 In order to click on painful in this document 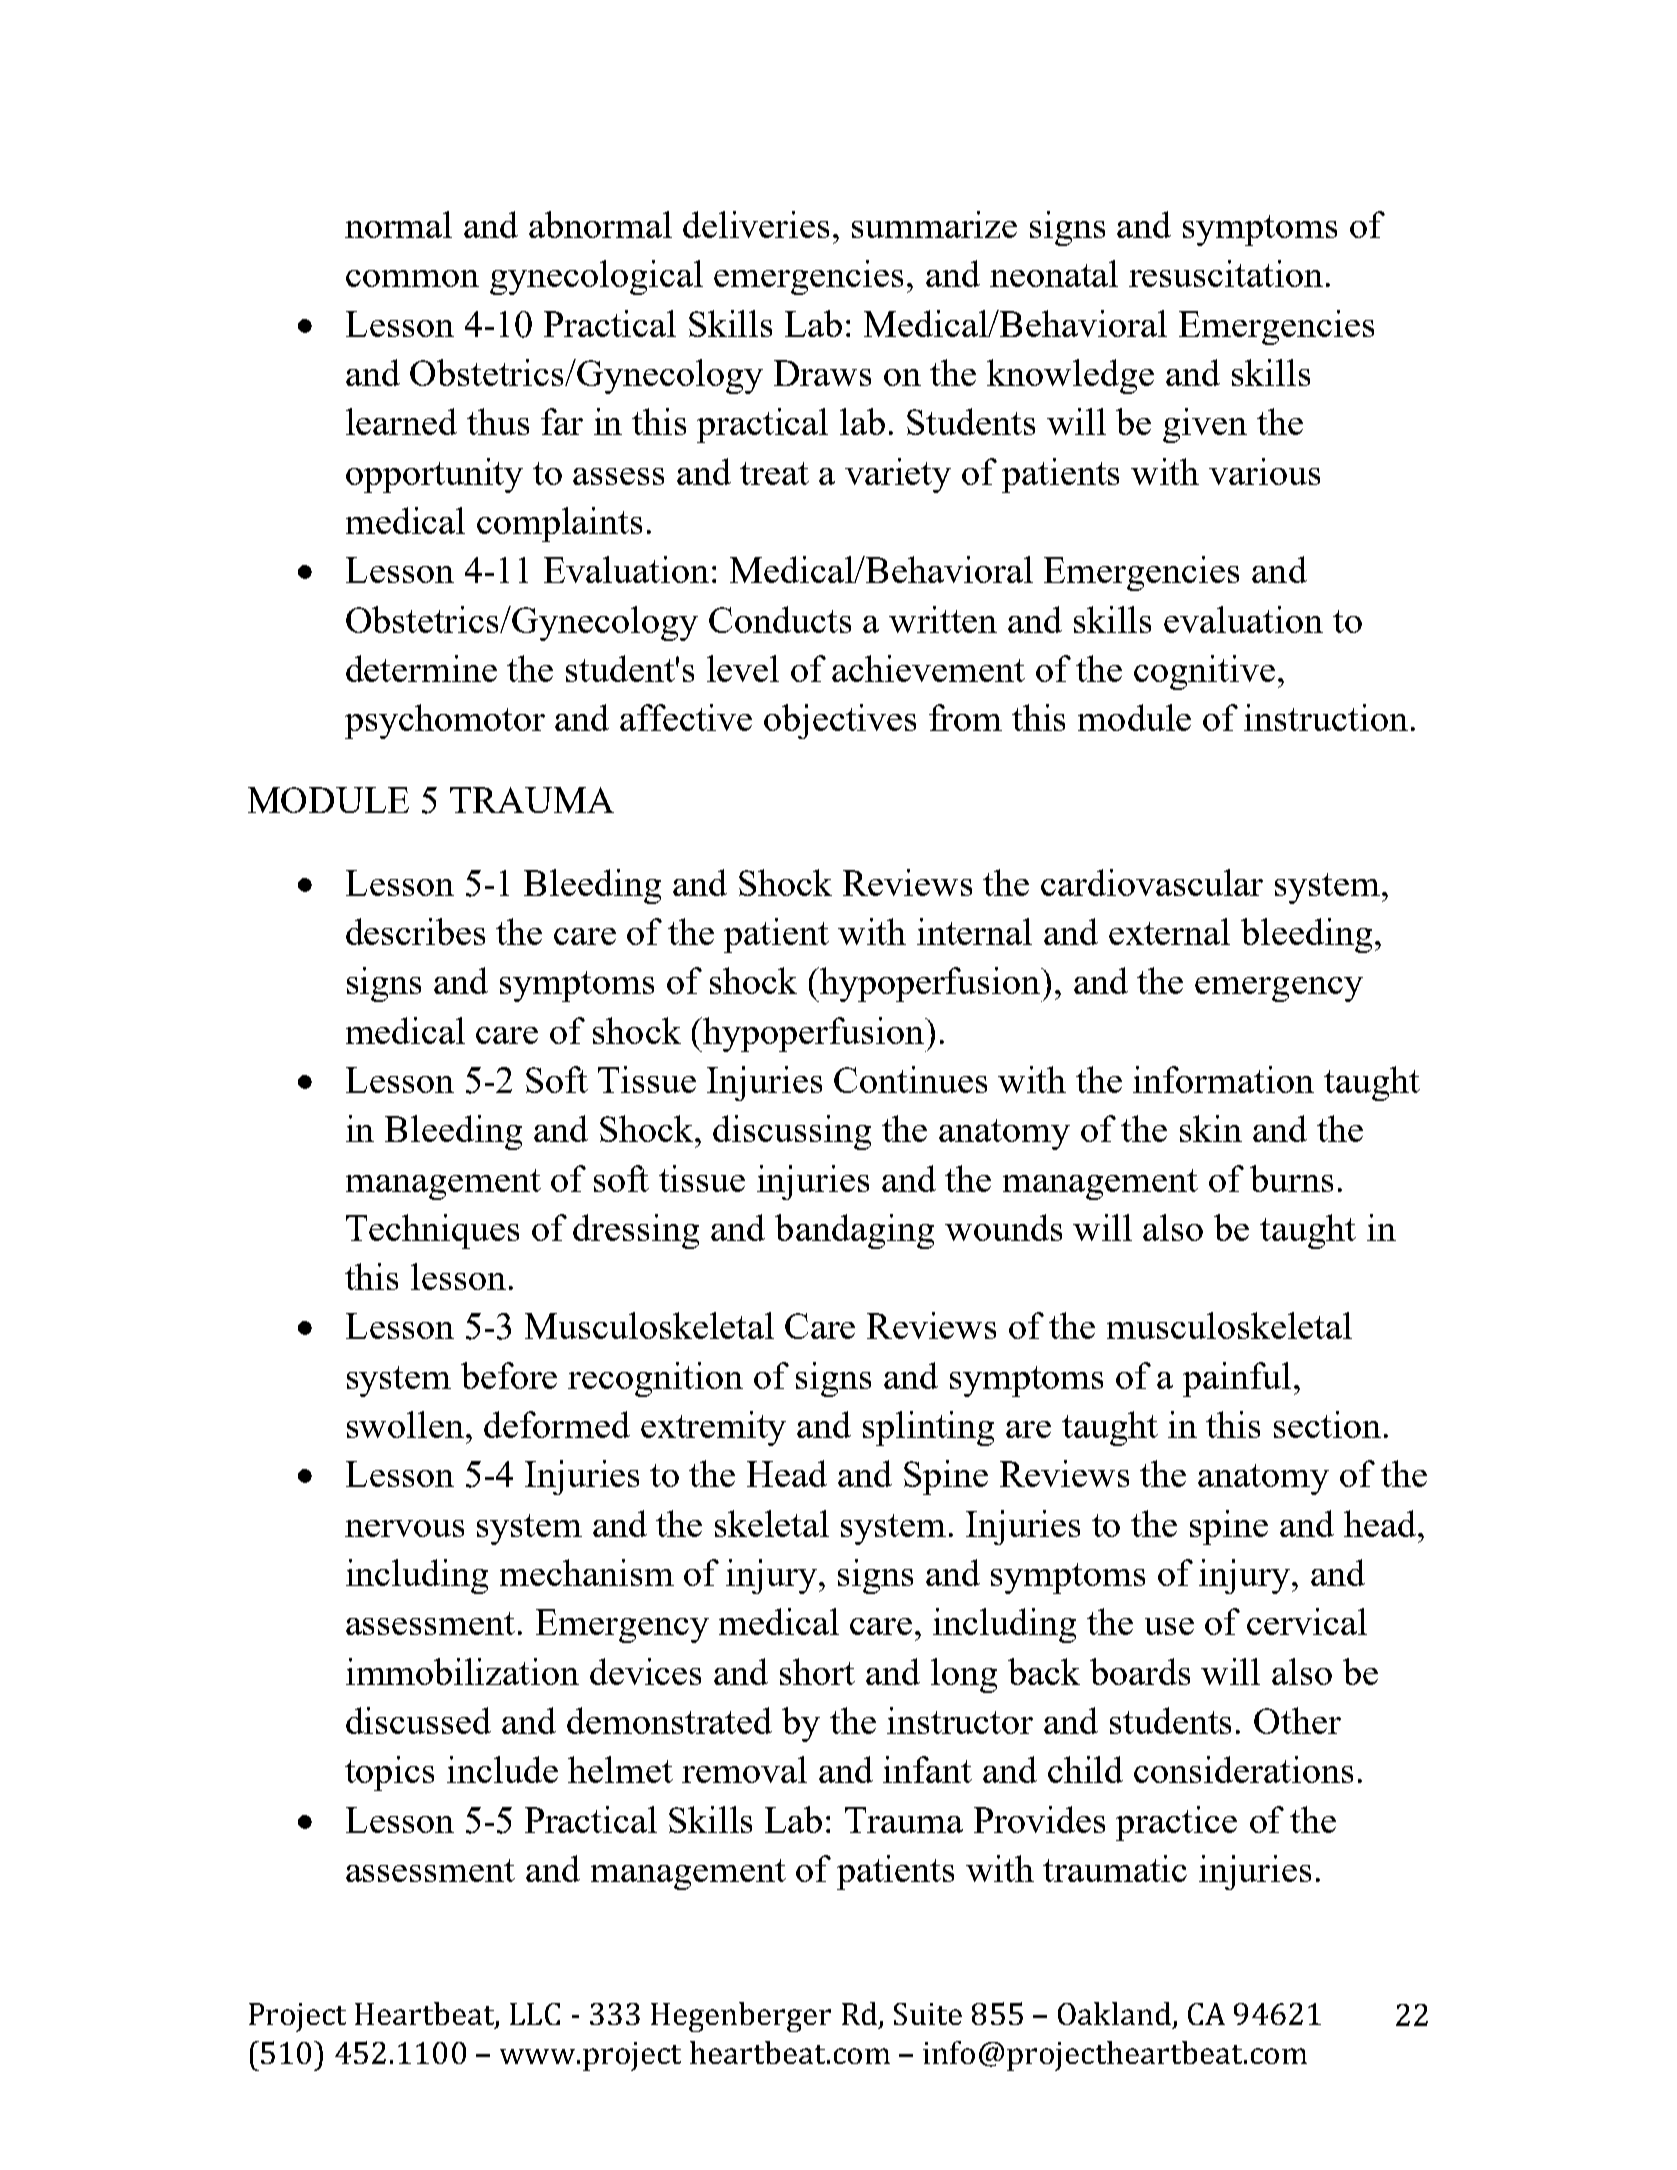, I will do `click(1237, 1379)`.
